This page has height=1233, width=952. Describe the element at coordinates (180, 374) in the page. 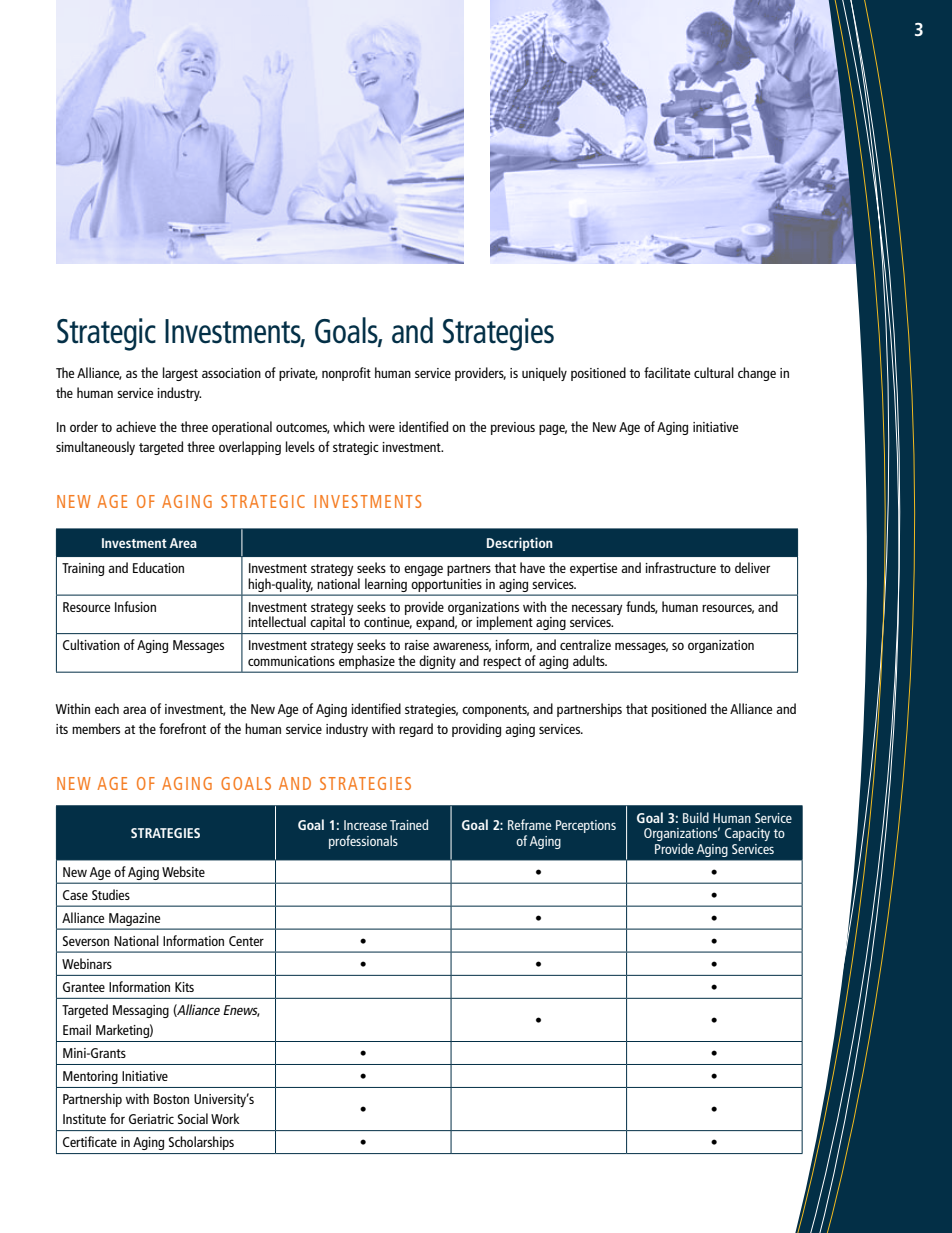

I see `largest` at that location.
